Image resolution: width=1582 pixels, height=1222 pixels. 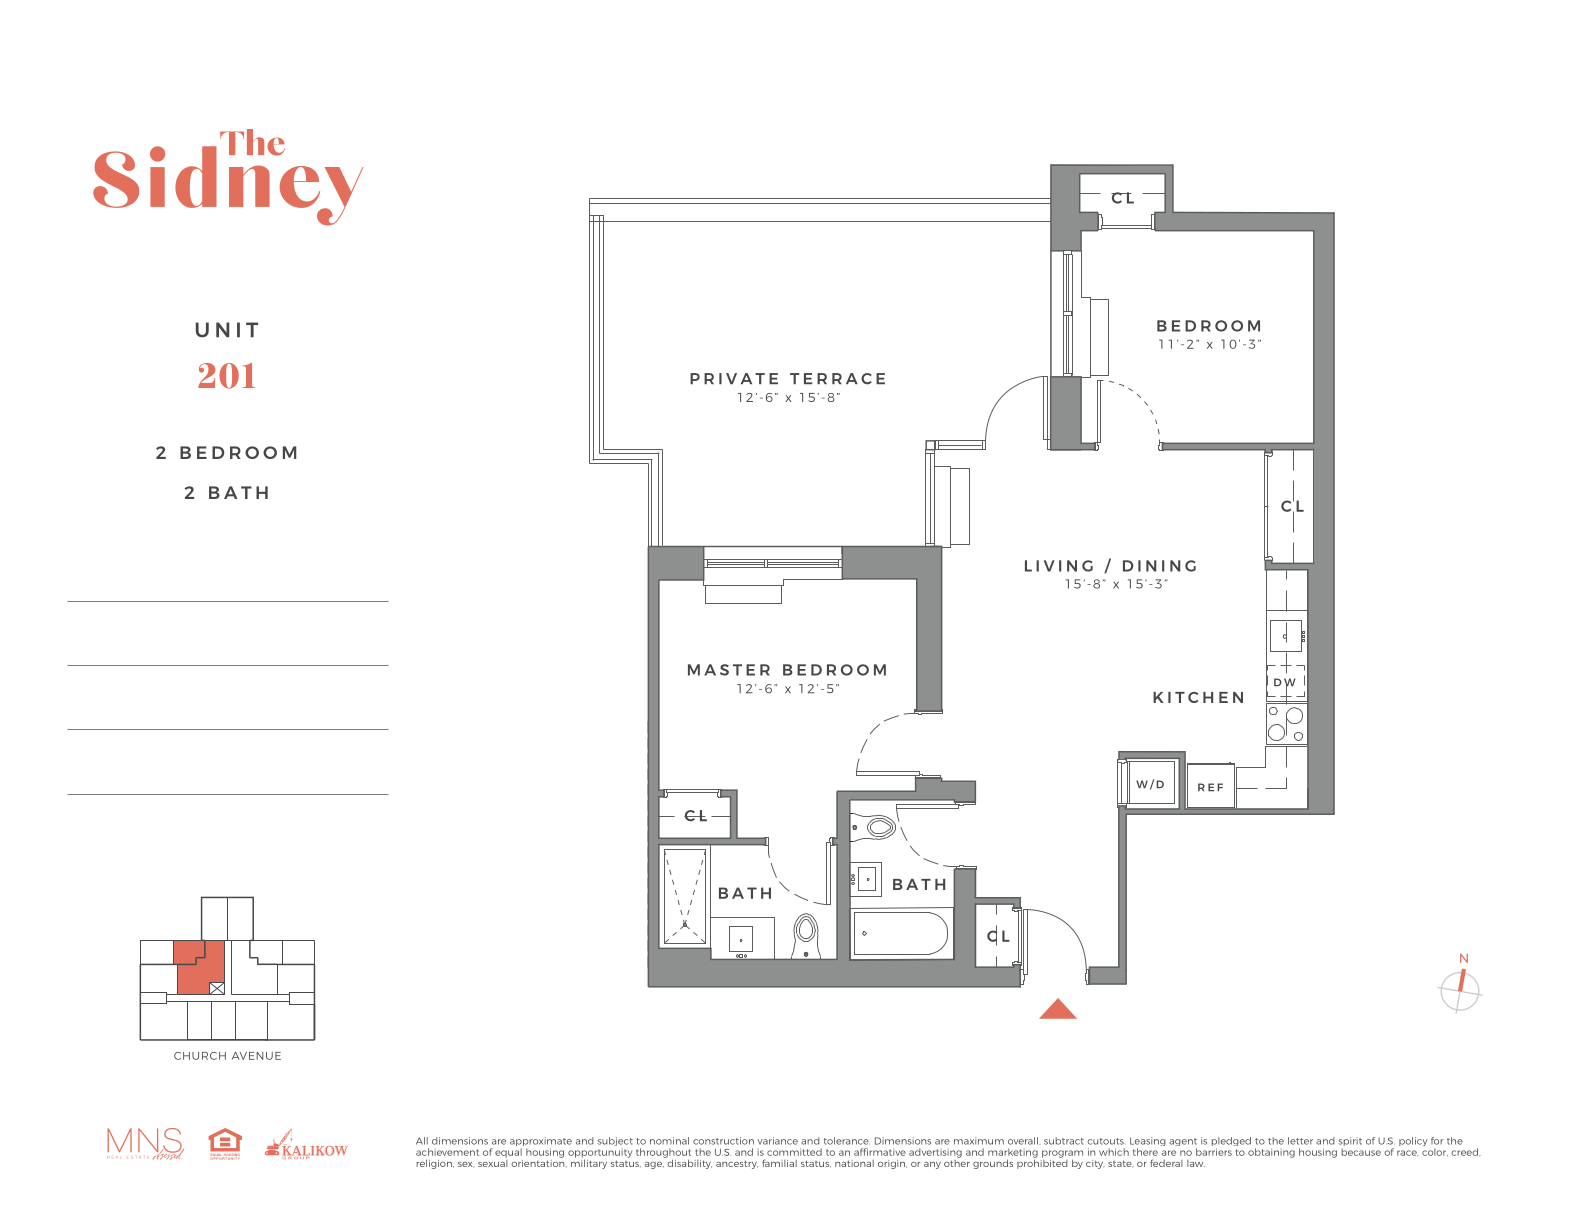 What do you see at coordinates (447, 1152) in the page?
I see `achievement` at bounding box center [447, 1152].
